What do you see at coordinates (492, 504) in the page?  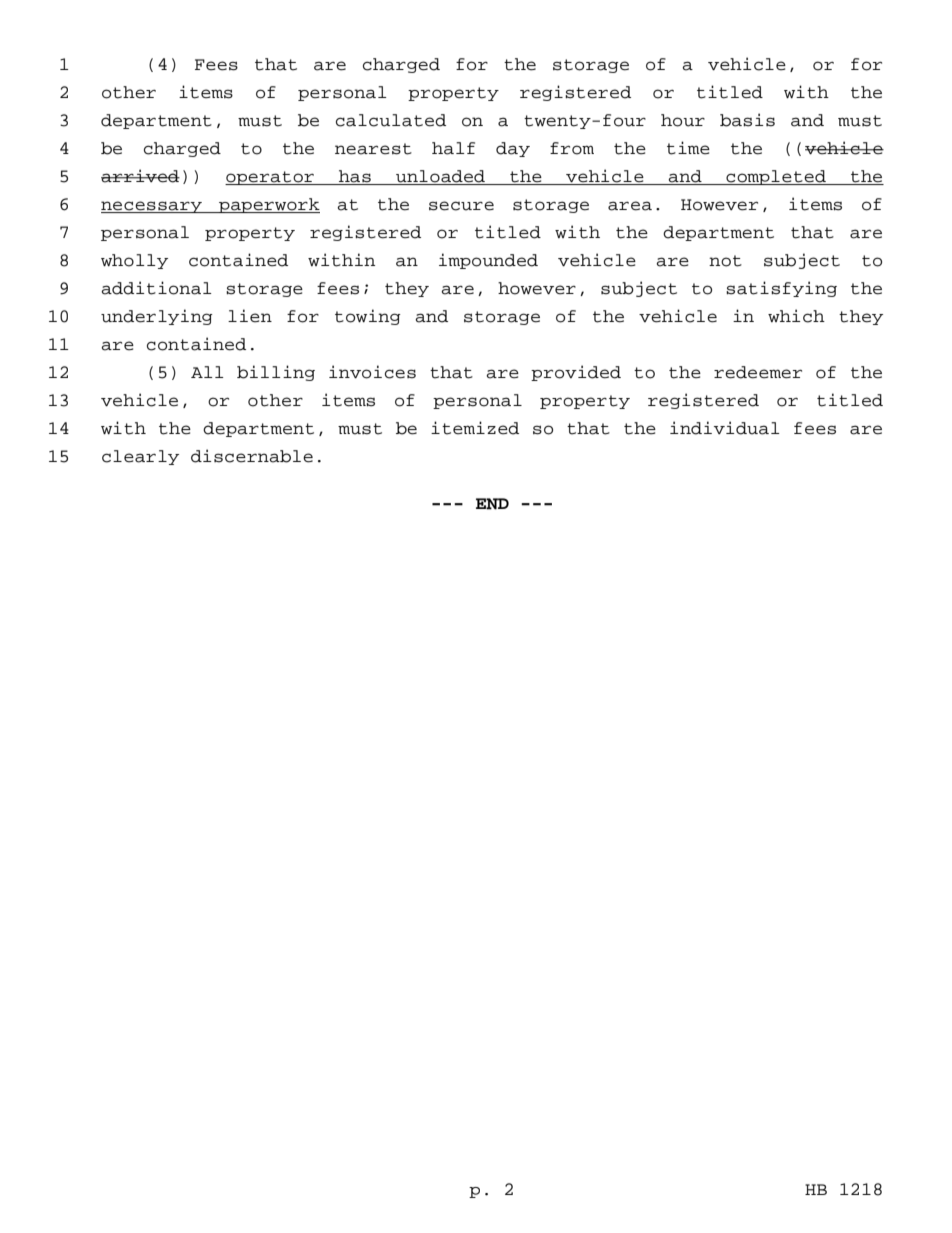 I see `END` at bounding box center [492, 504].
